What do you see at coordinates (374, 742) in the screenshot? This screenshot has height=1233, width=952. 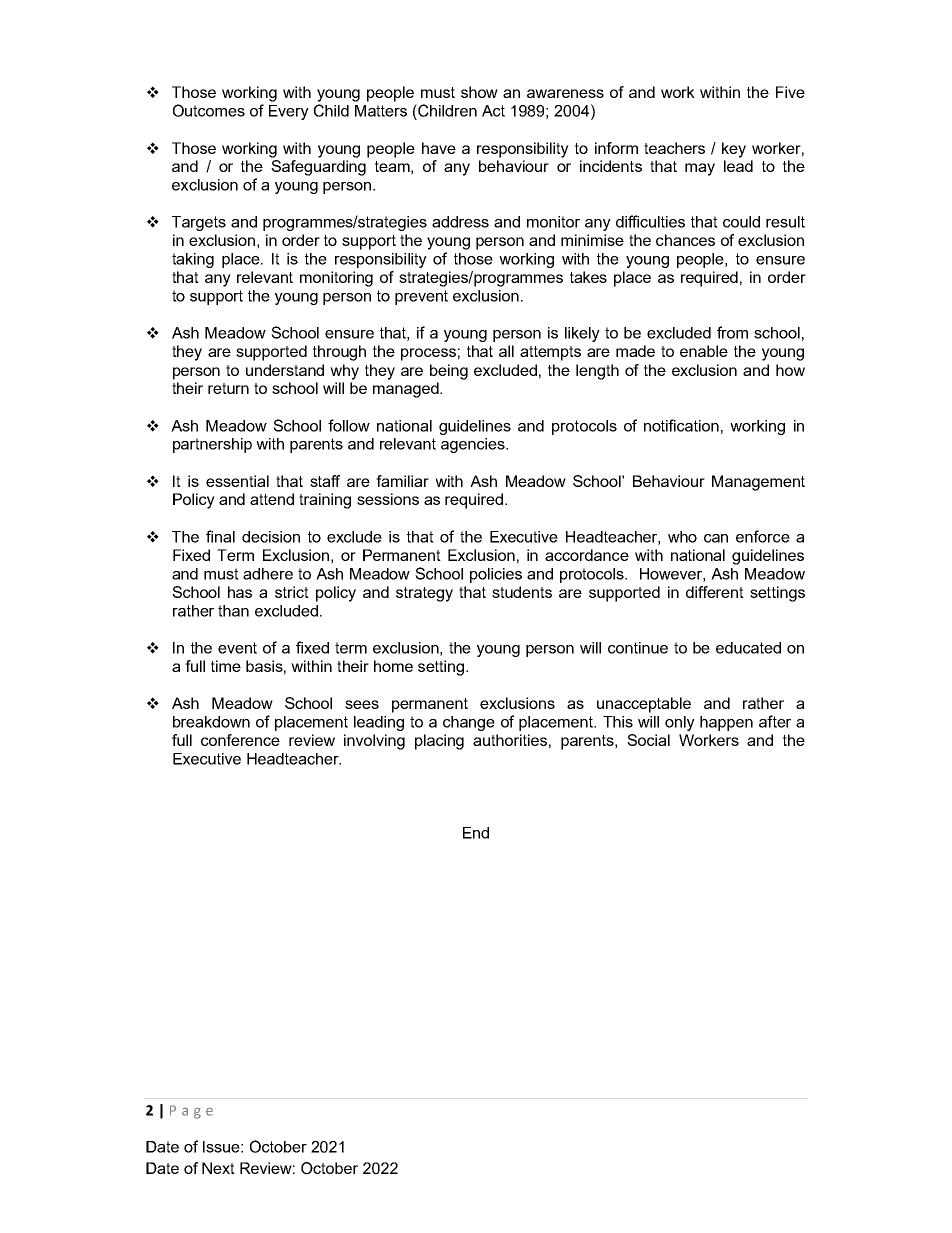 I see `involving` at bounding box center [374, 742].
